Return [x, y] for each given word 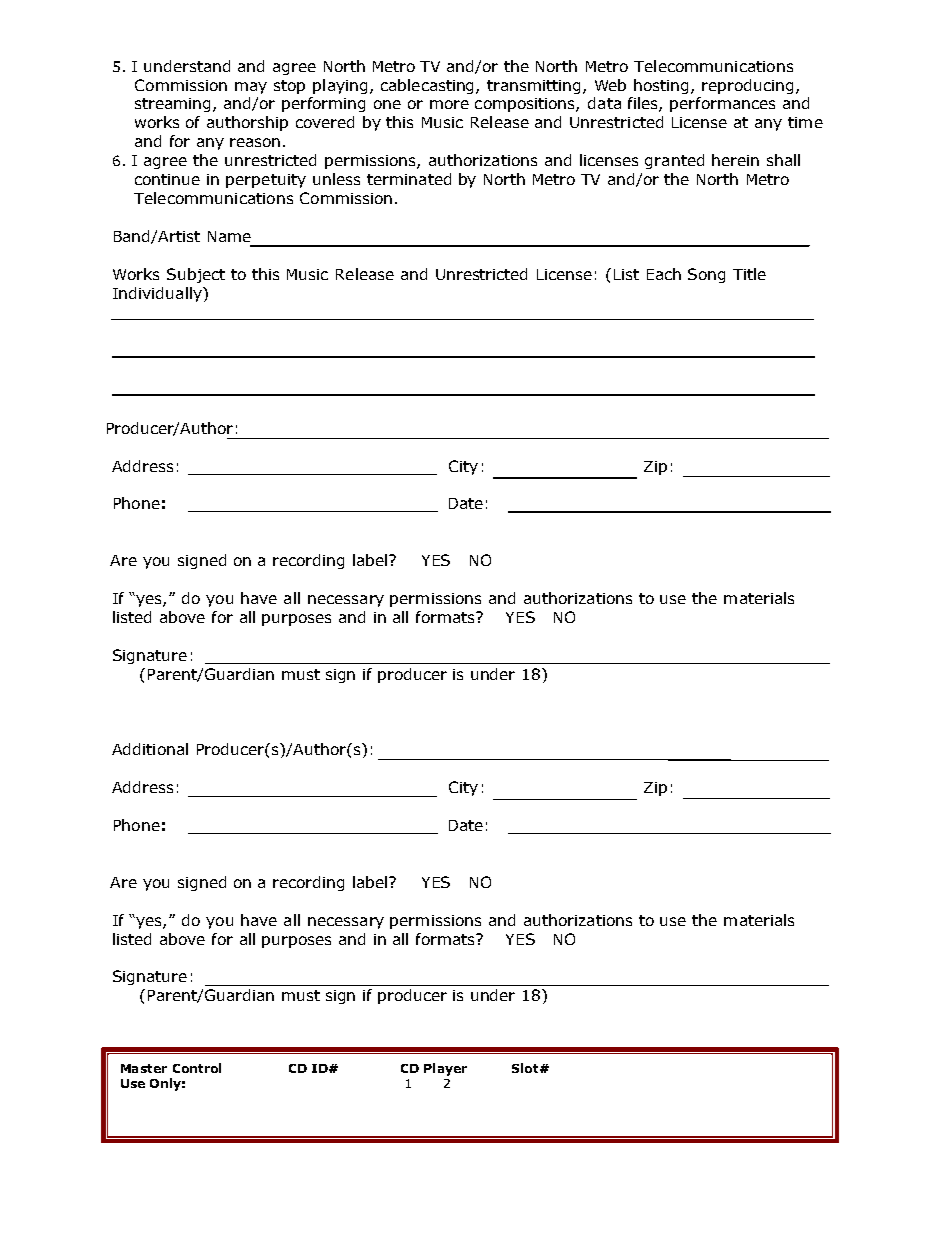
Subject [196, 275]
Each [664, 274]
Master [144, 1068]
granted [674, 161]
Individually [158, 294]
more [449, 104]
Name [229, 236]
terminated [409, 179]
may [251, 88]
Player [445, 1069]
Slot [526, 1068]
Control [197, 1068]
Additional [150, 749]
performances [722, 104]
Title [749, 274]
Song [706, 275]
